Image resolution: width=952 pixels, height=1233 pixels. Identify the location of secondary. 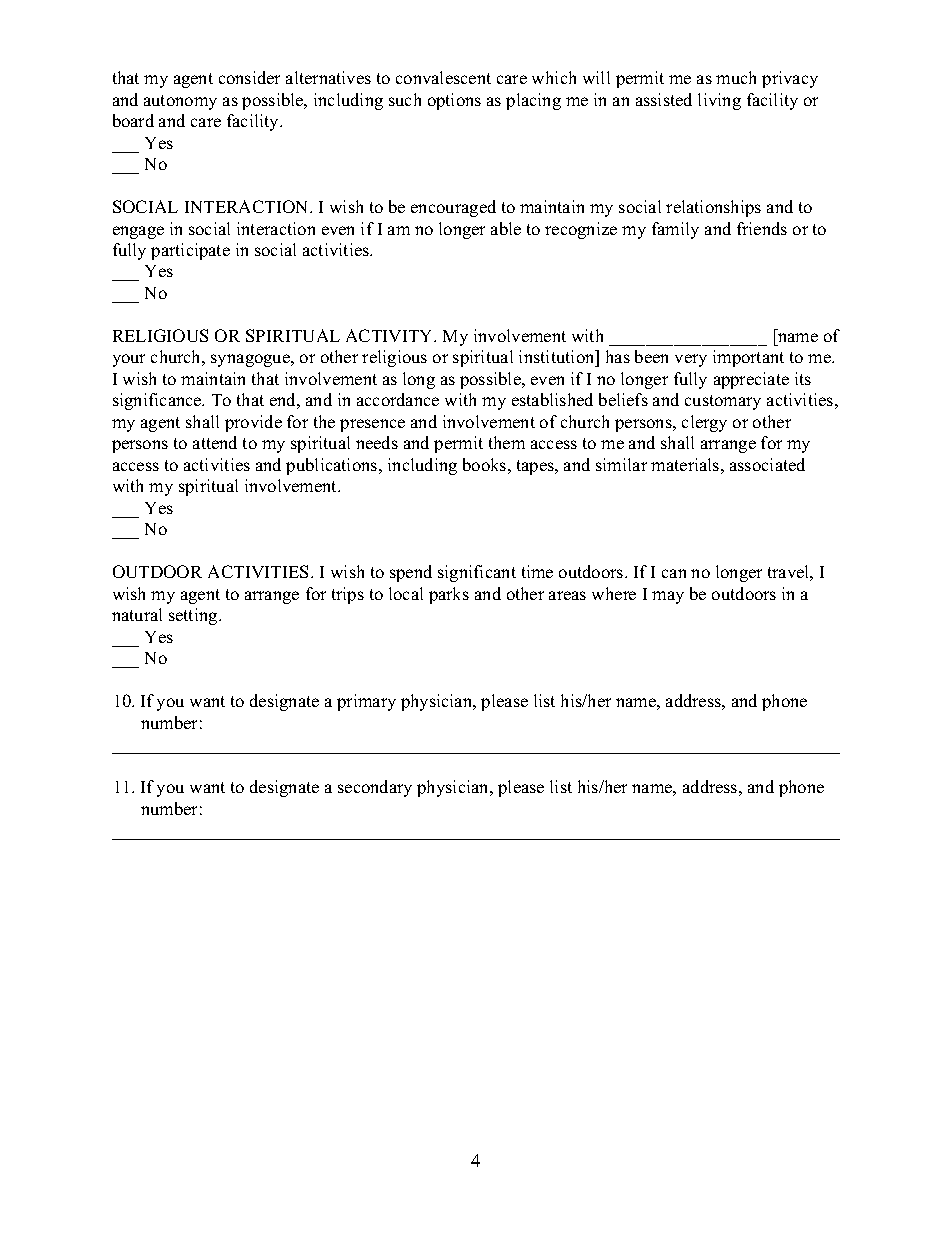
(375, 788).
